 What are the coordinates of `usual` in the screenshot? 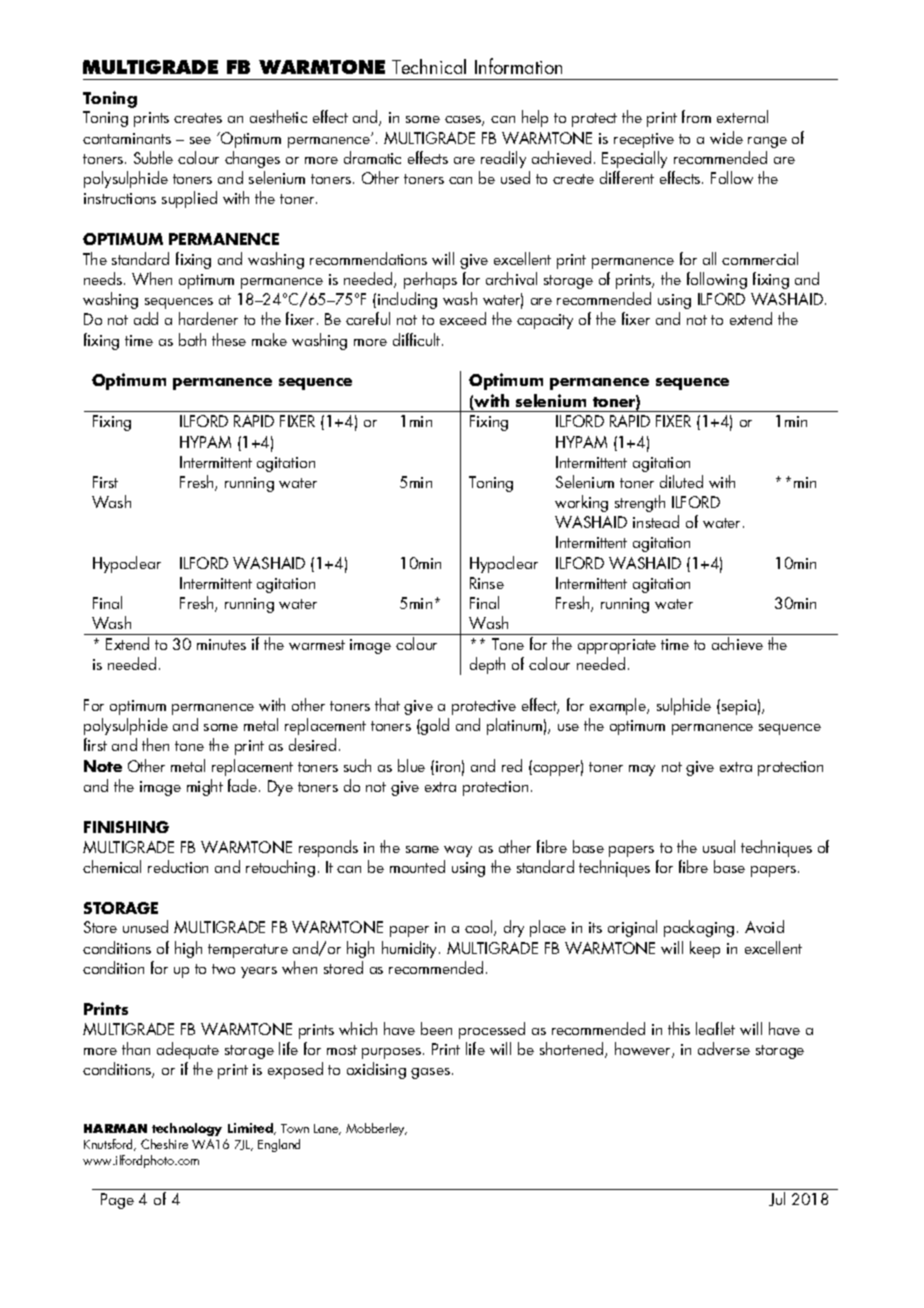 It's located at (719, 846).
